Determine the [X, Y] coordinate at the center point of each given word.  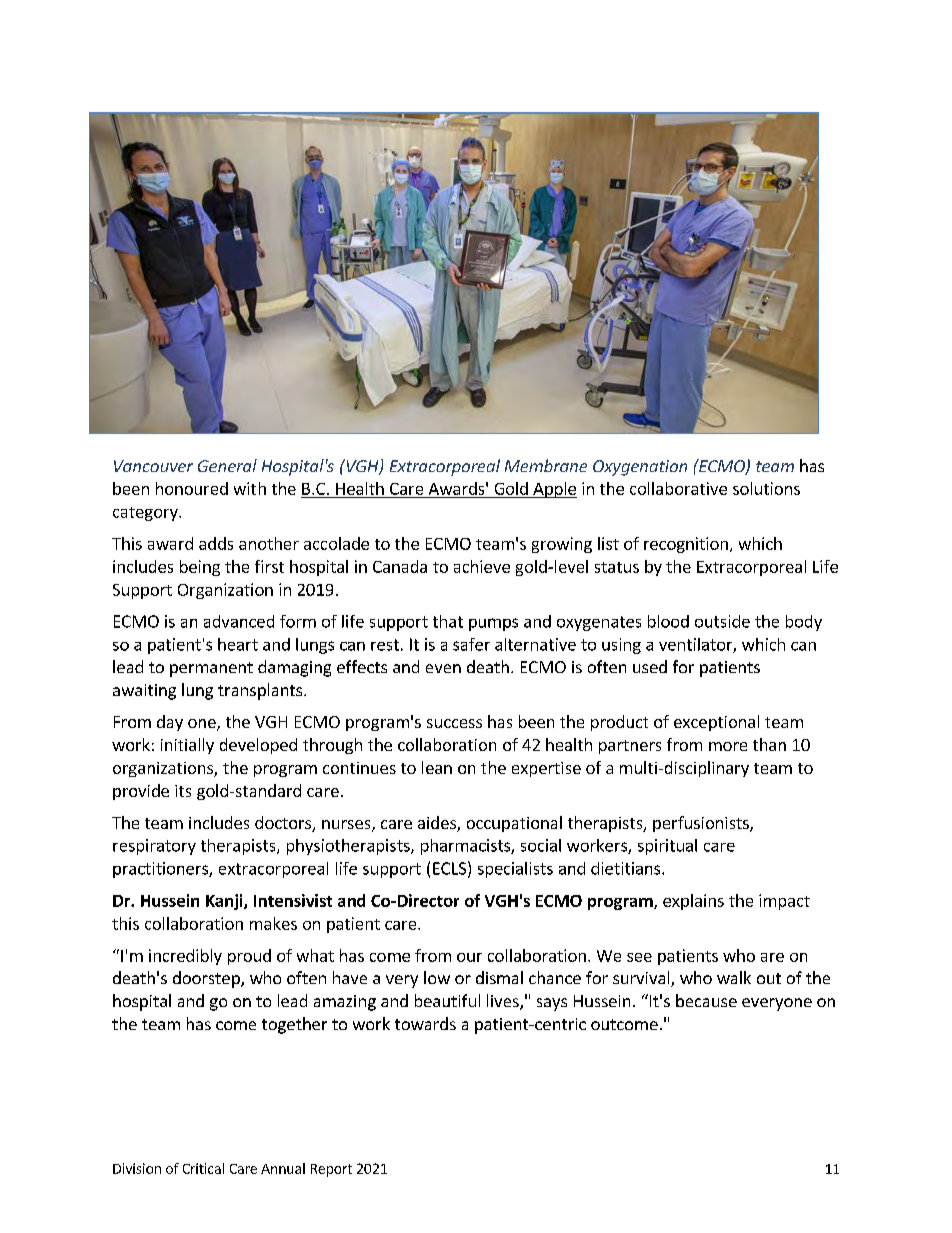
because [706, 1000]
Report [331, 1170]
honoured [192, 488]
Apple [554, 490]
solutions [766, 488]
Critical [203, 1168]
